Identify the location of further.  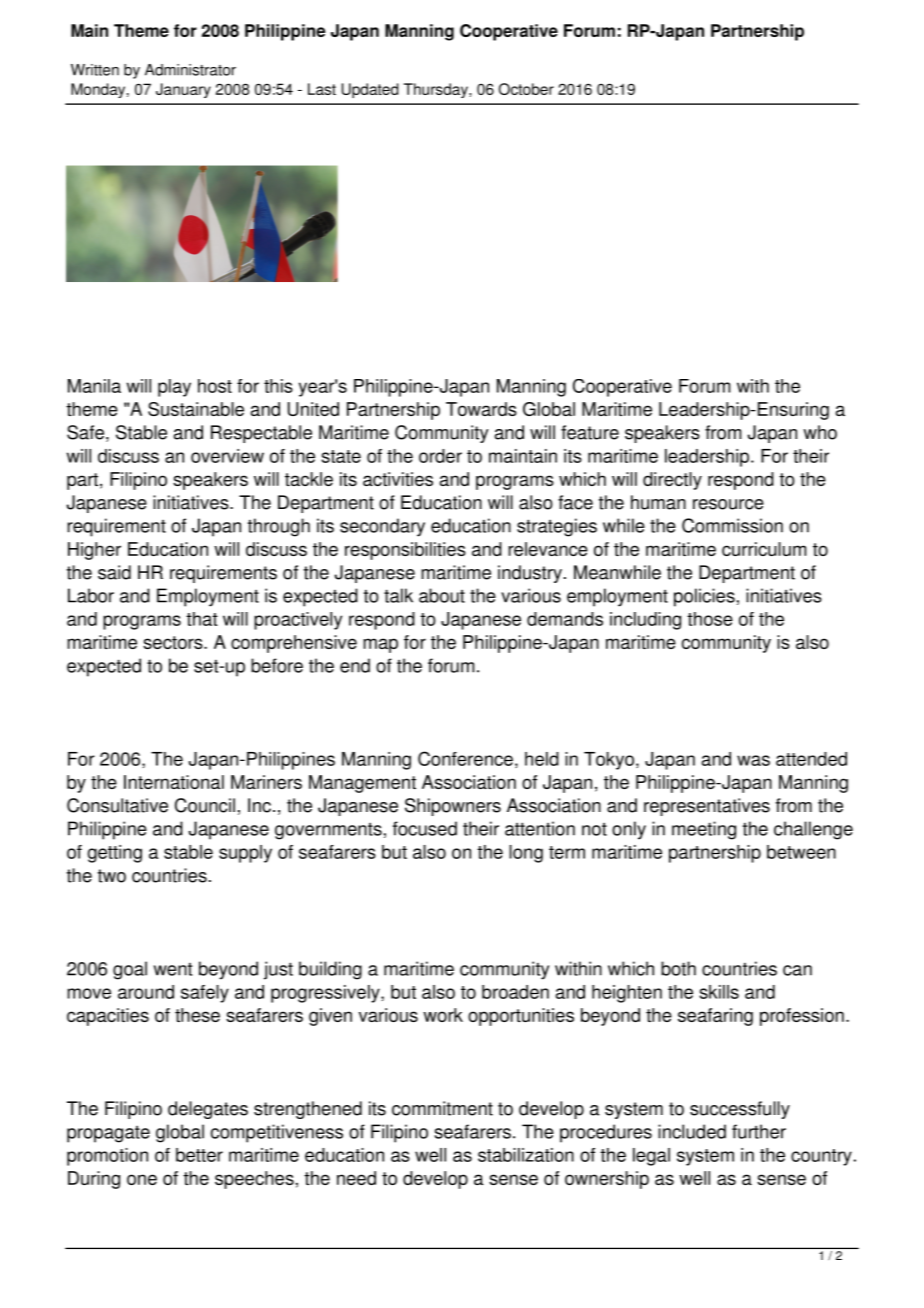
(759, 1131).
